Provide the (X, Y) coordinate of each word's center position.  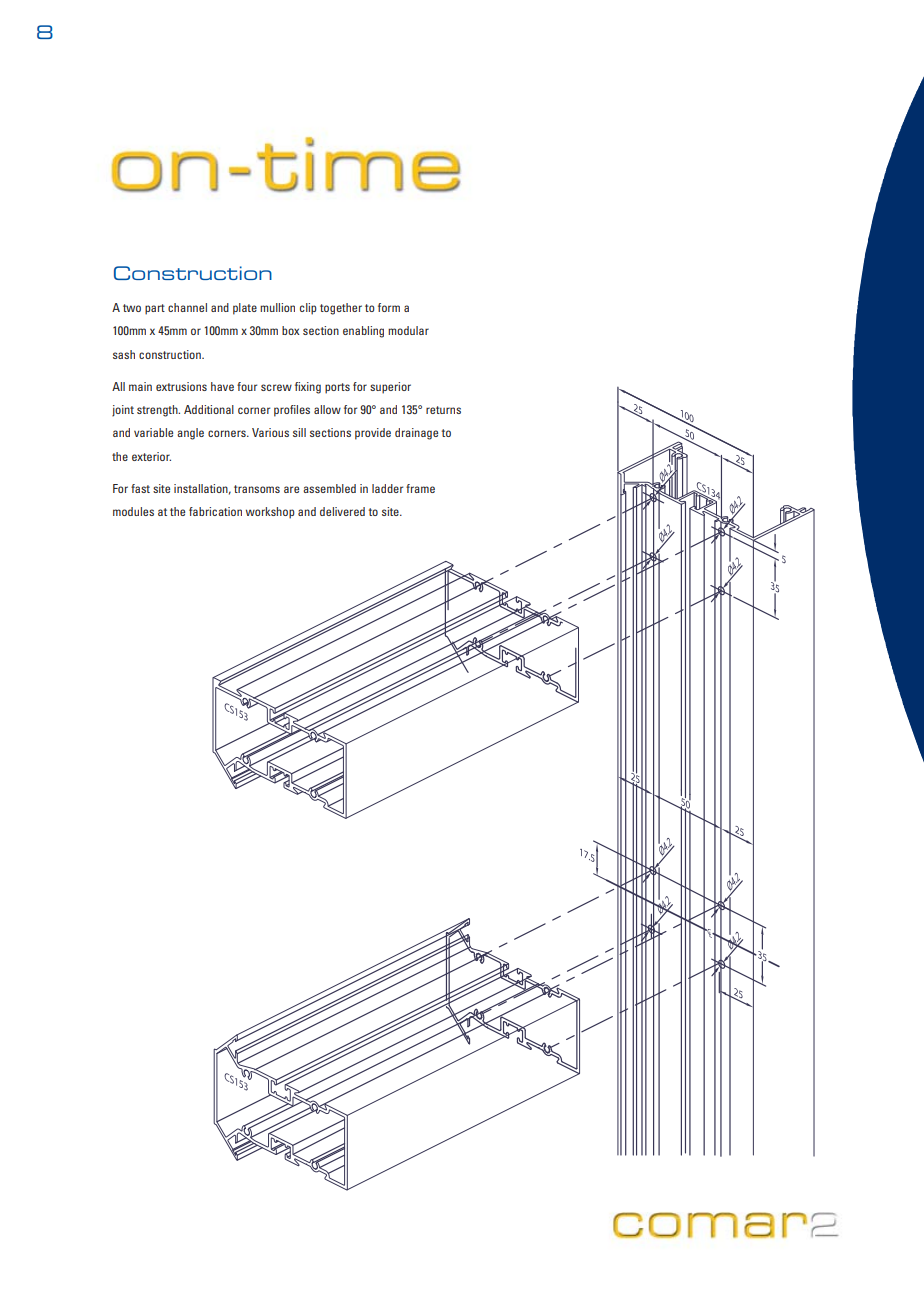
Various (270, 432)
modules (133, 511)
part (155, 309)
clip (308, 309)
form (389, 307)
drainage (416, 434)
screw (276, 387)
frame (420, 488)
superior (390, 388)
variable (153, 432)
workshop (270, 513)
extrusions (181, 386)
